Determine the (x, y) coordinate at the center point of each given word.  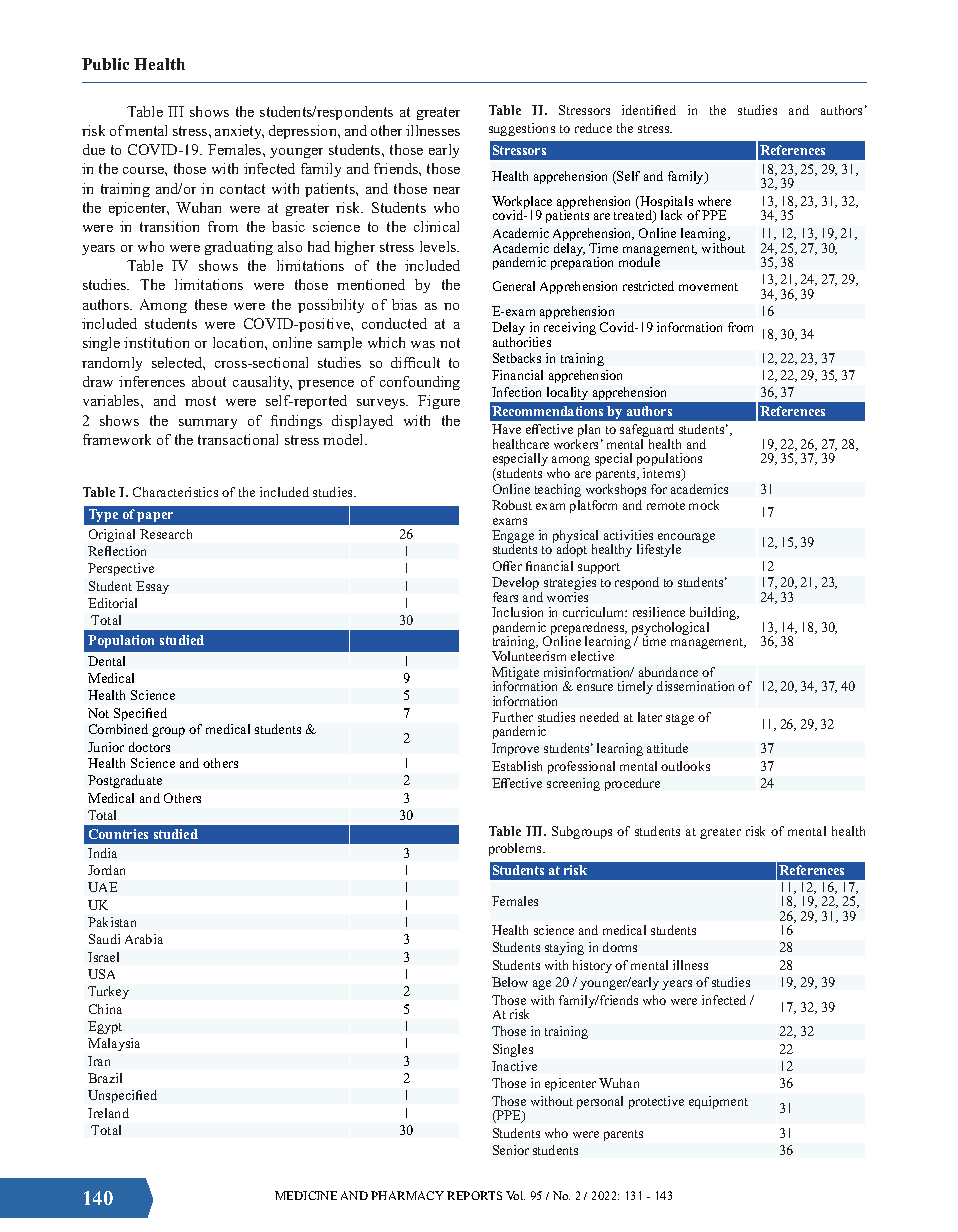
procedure (632, 784)
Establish (517, 766)
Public (105, 64)
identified (649, 110)
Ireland (108, 1113)
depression (304, 132)
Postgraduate (125, 781)
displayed (362, 422)
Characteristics (175, 492)
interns (663, 474)
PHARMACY (407, 1195)
